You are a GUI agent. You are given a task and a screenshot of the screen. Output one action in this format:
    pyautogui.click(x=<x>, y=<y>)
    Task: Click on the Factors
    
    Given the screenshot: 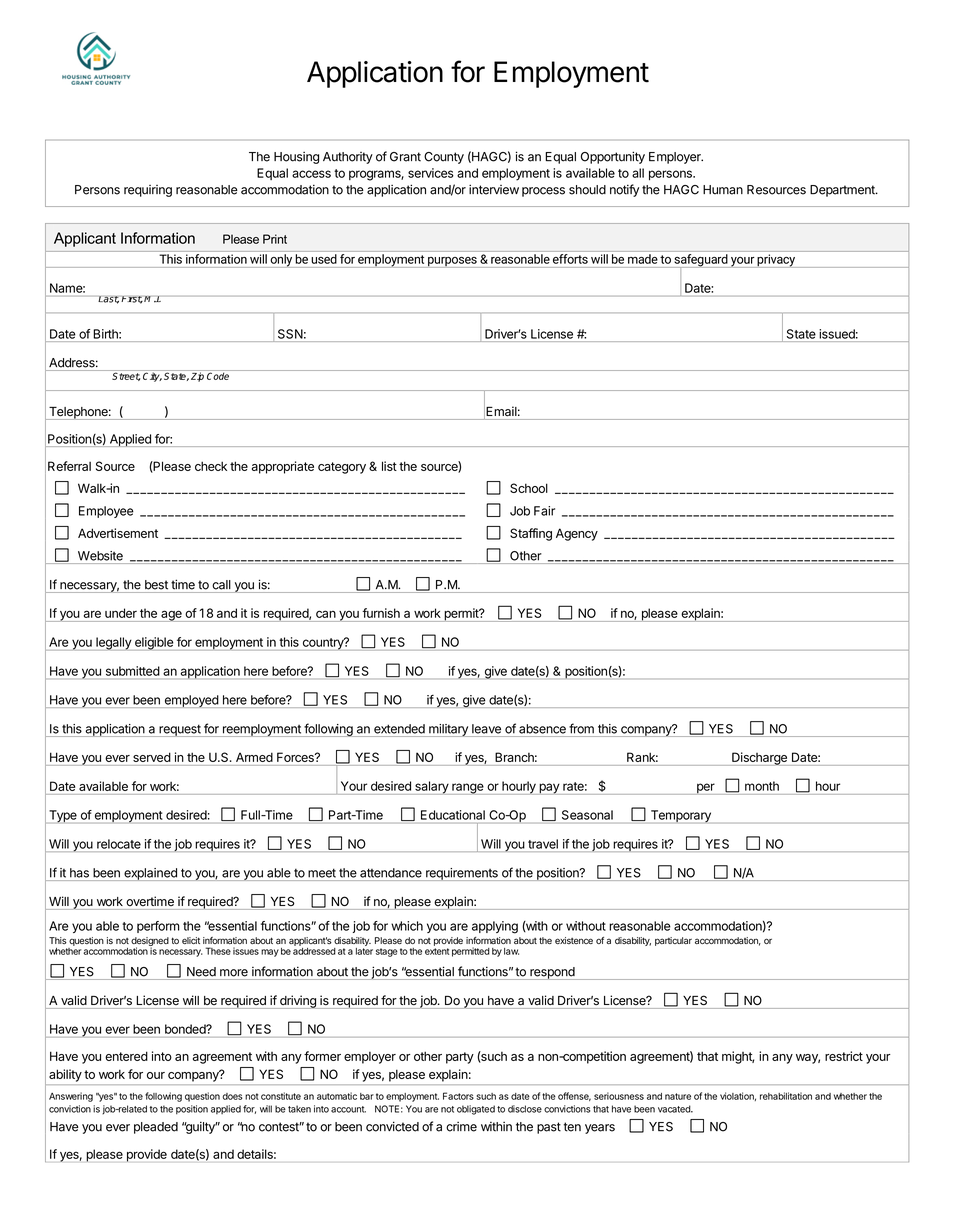 What is the action you would take?
    pyautogui.click(x=458, y=1096)
